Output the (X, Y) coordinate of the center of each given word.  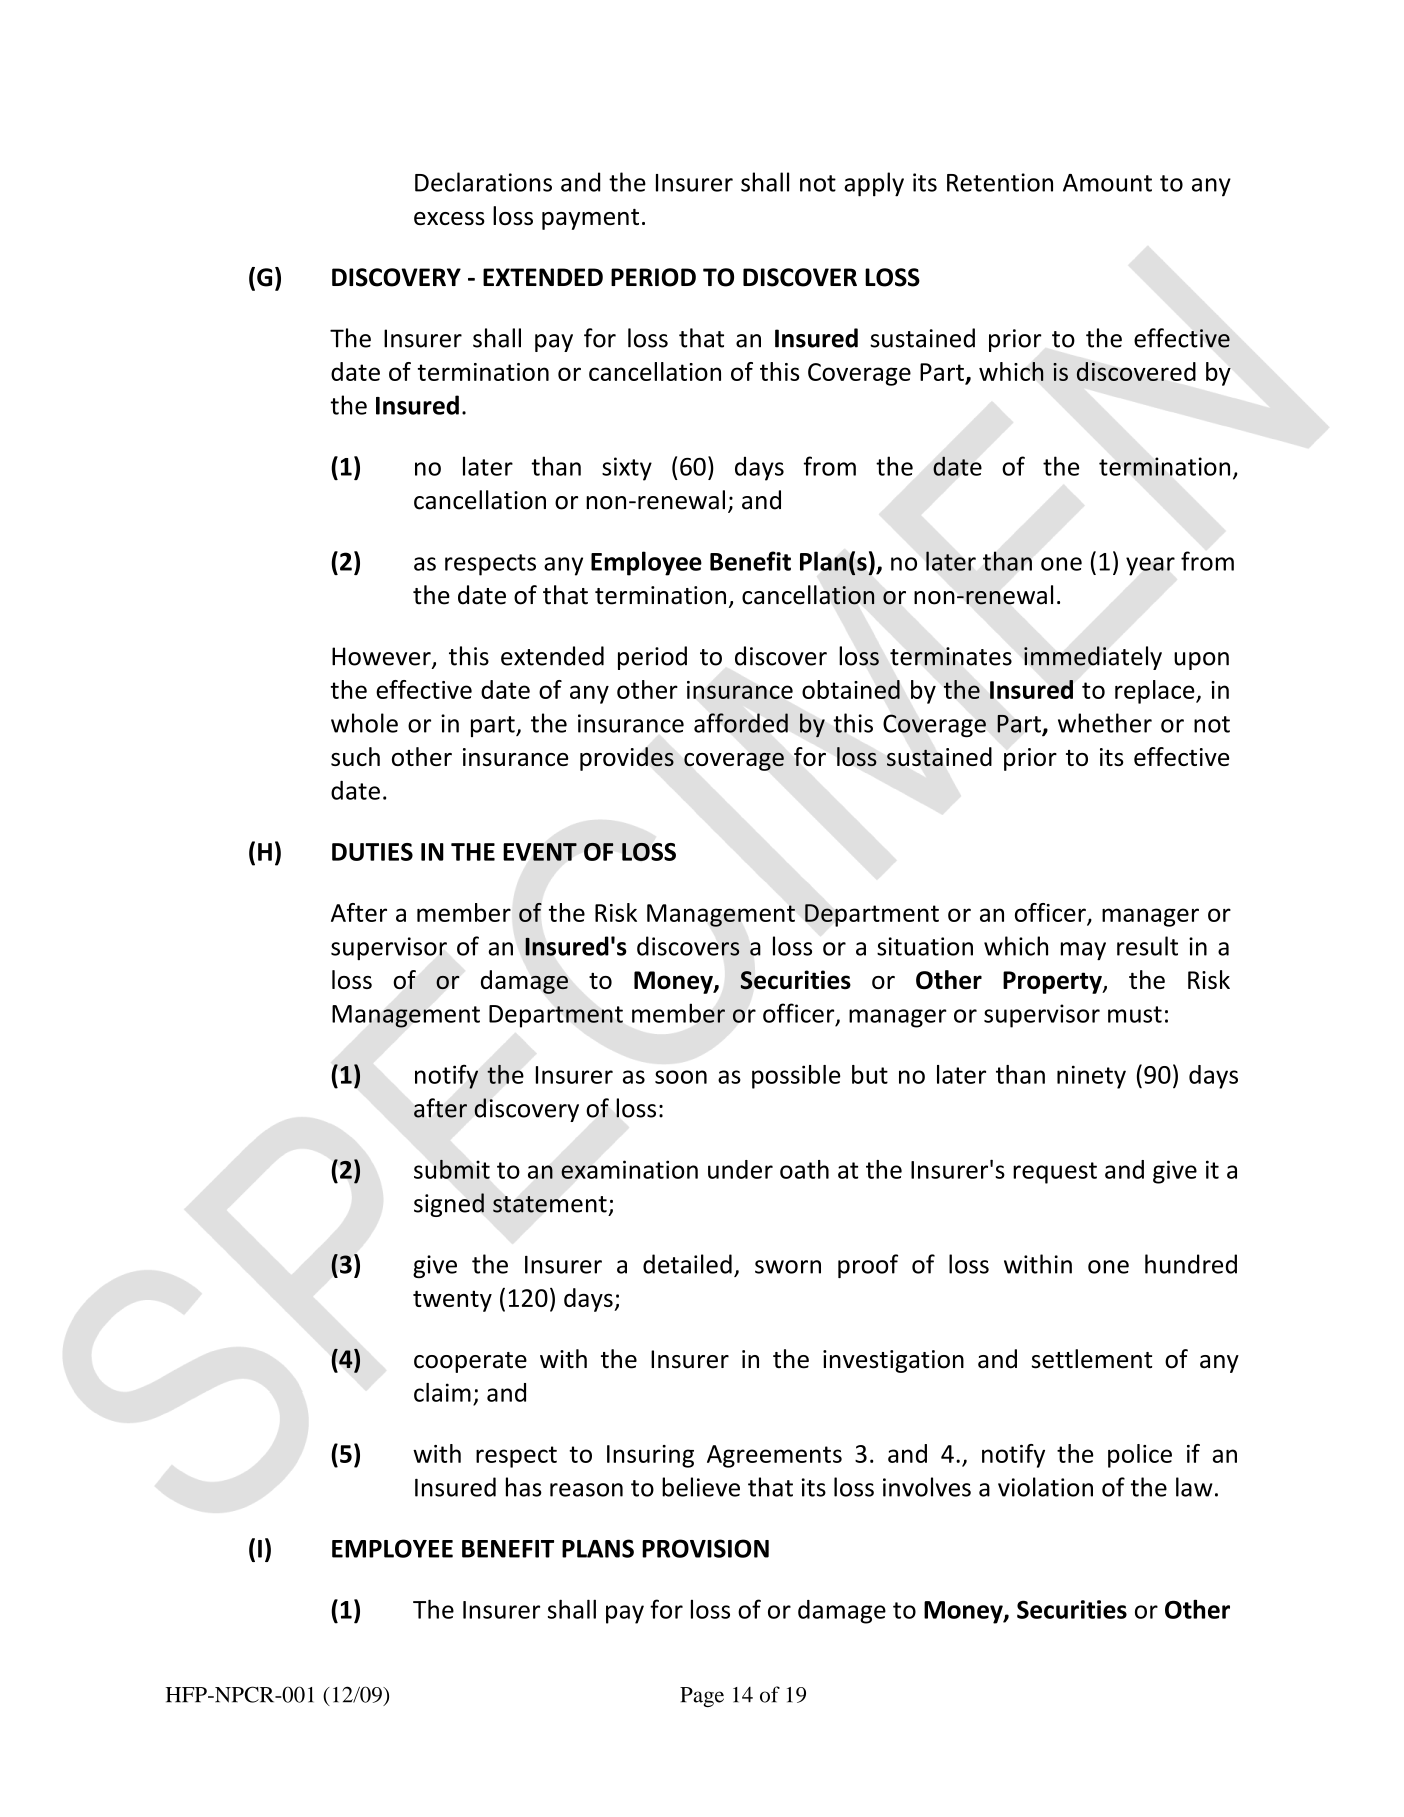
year (1150, 566)
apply (874, 184)
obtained (851, 689)
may (1083, 951)
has (524, 1487)
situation (925, 946)
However (382, 657)
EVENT (540, 852)
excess (449, 218)
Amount (1107, 183)
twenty (452, 1301)
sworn (788, 1267)
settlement (1092, 1359)
